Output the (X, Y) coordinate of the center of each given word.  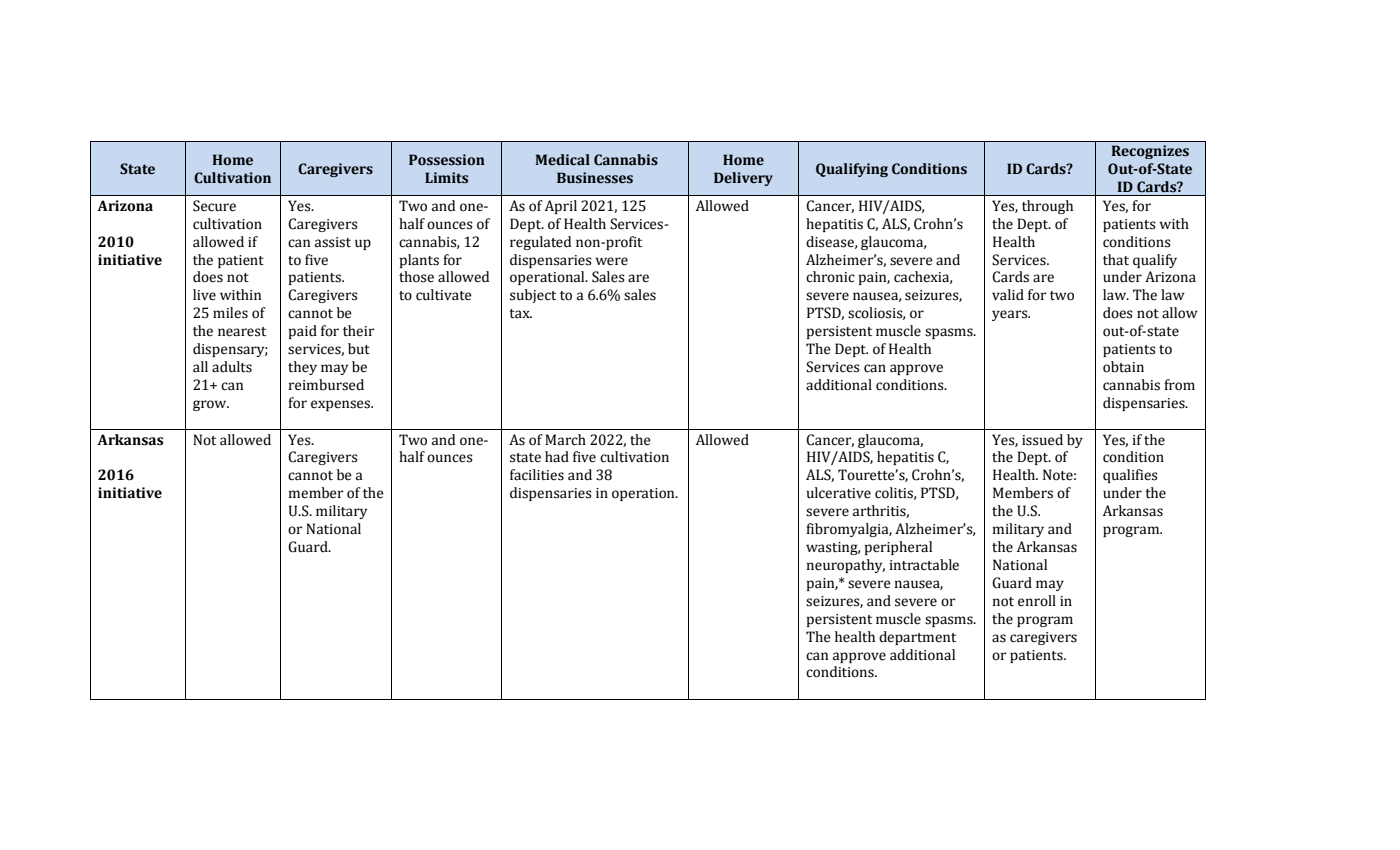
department (917, 638)
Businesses (595, 178)
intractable (924, 565)
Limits (446, 178)
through (1047, 207)
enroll (1037, 601)
